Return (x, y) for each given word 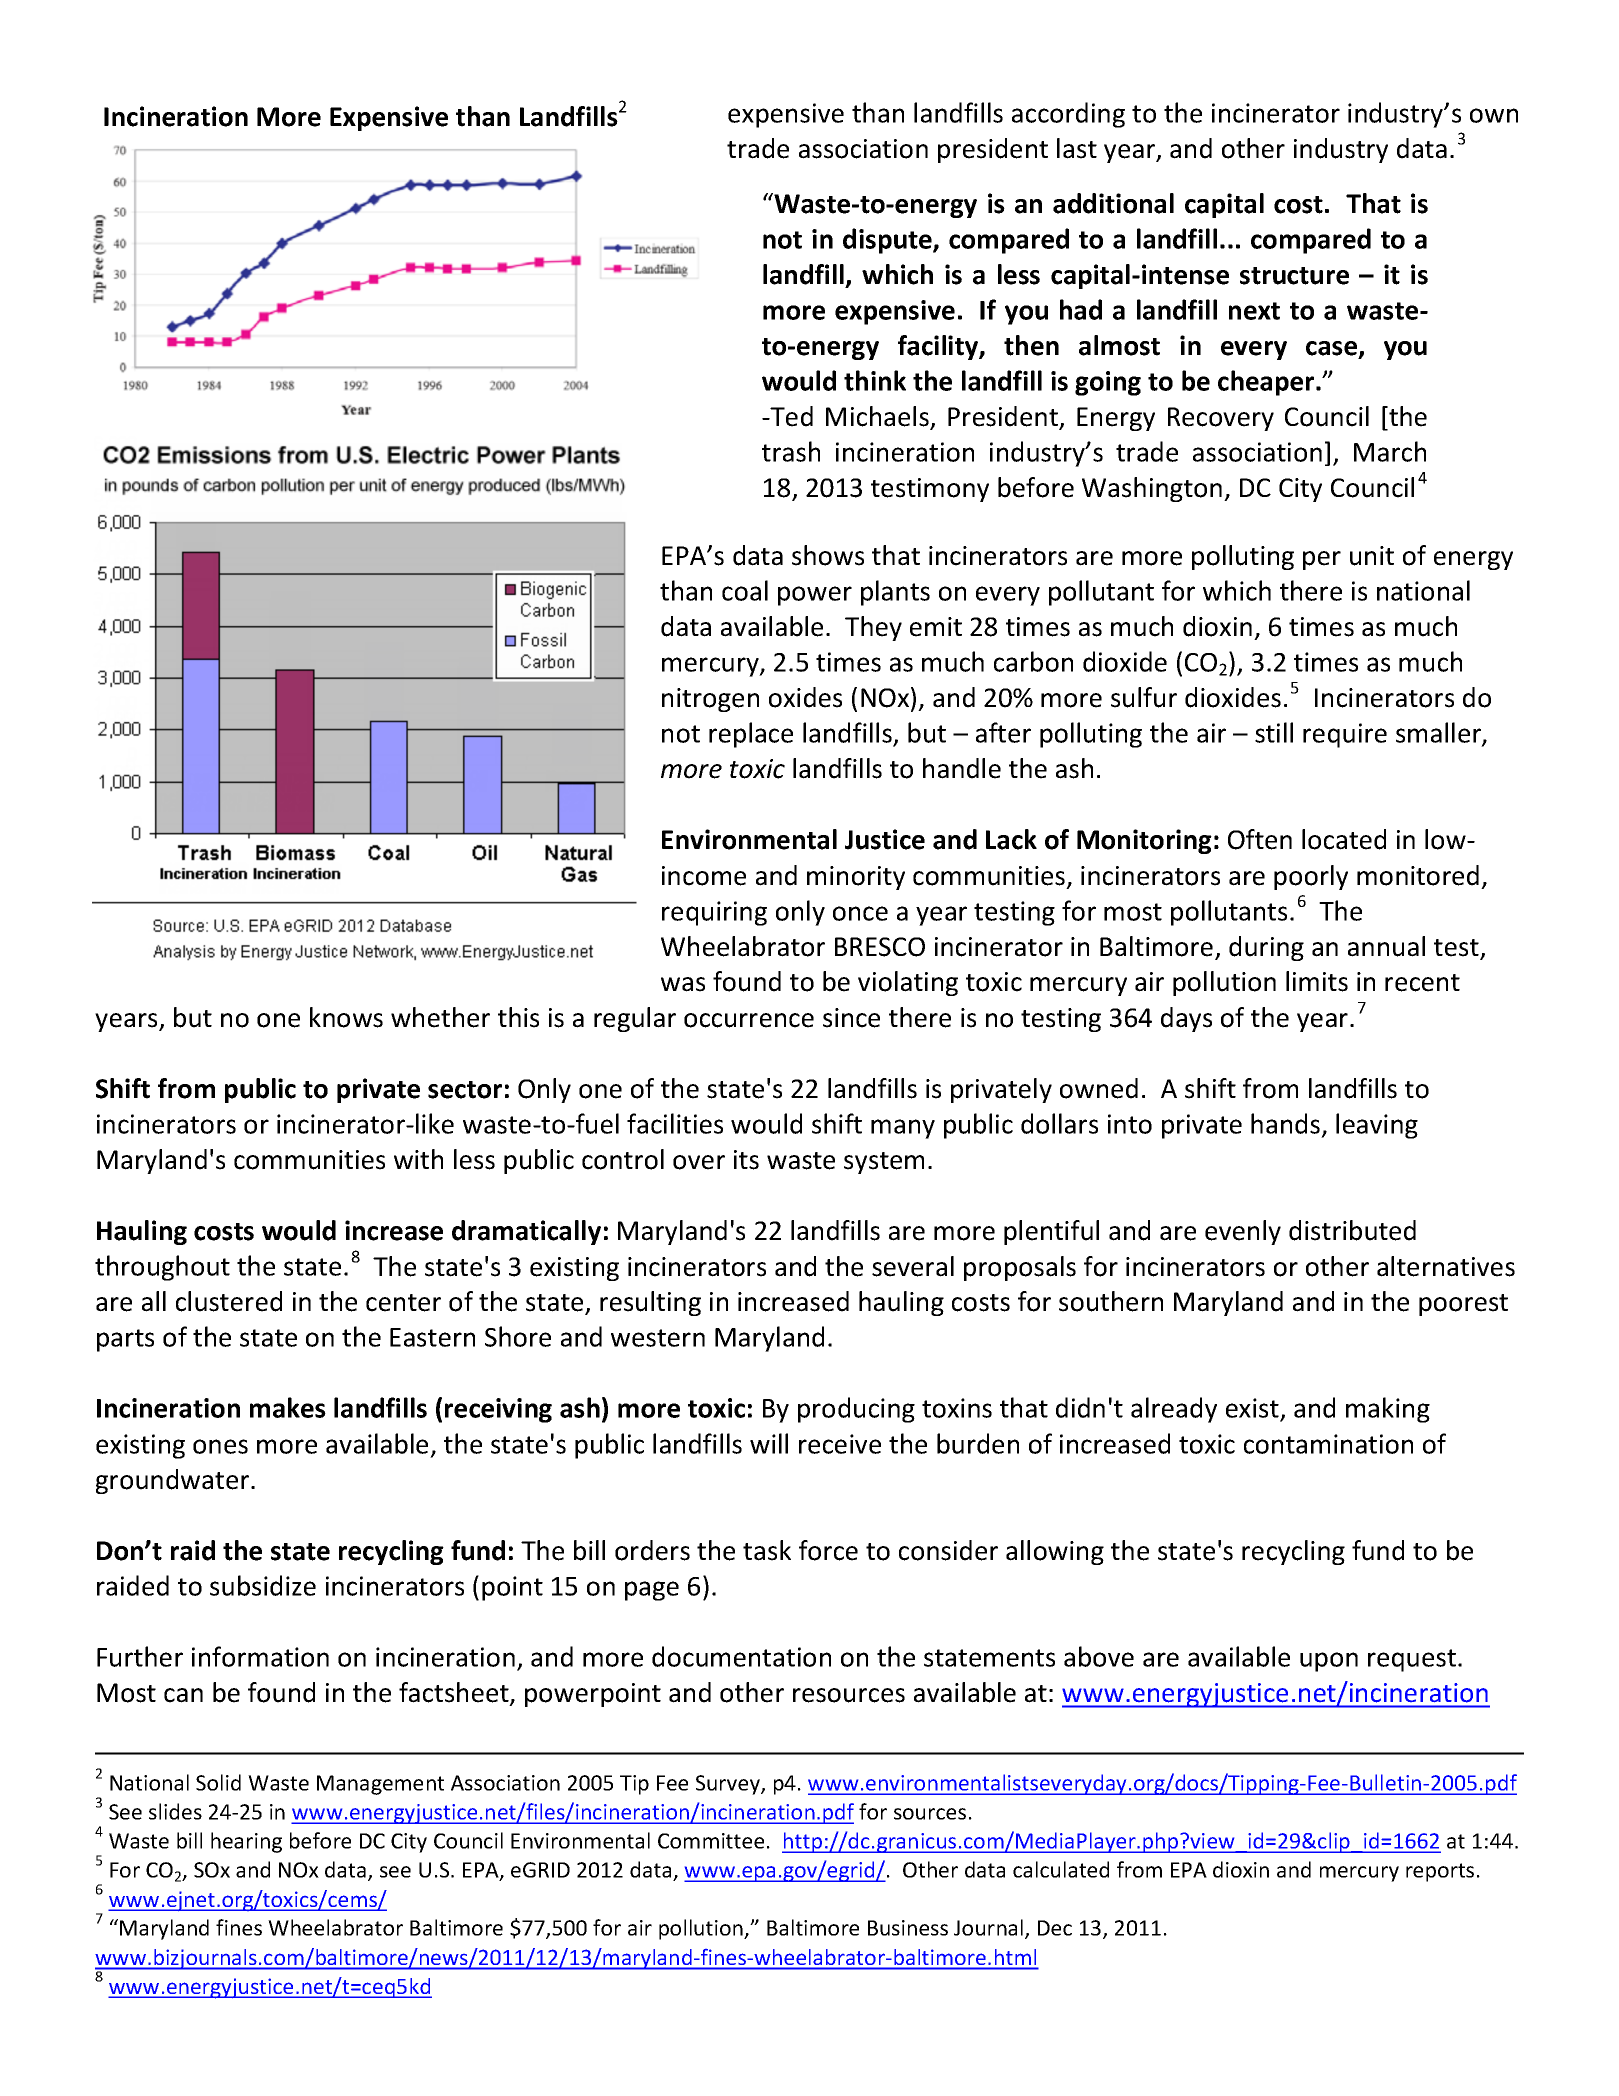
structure (1294, 276)
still (1274, 732)
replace (751, 735)
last (1077, 148)
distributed (1352, 1230)
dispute (888, 241)
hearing (246, 1842)
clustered (229, 1301)
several (913, 1266)
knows (346, 1017)
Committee (711, 1841)
